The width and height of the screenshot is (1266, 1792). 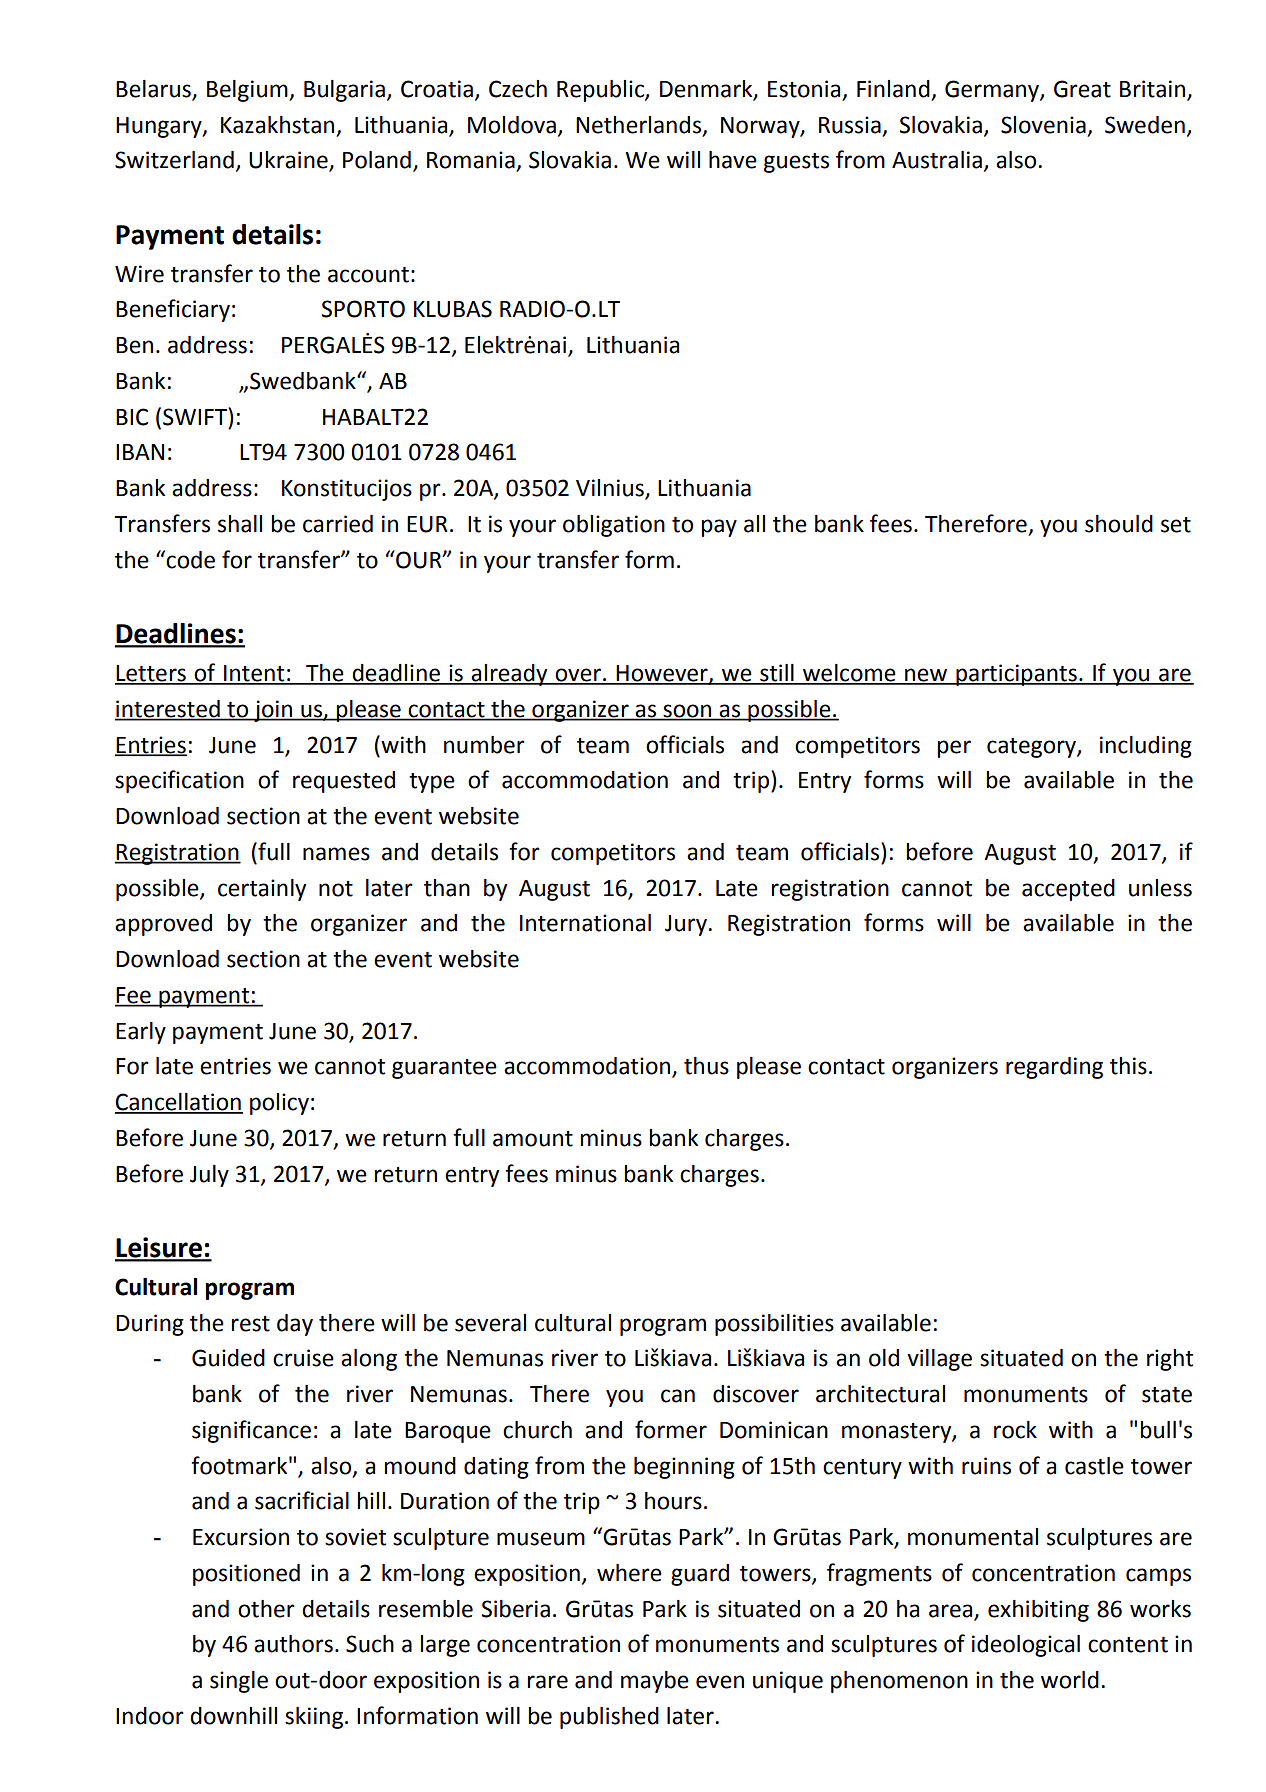 I want to click on single, so click(x=239, y=1682).
